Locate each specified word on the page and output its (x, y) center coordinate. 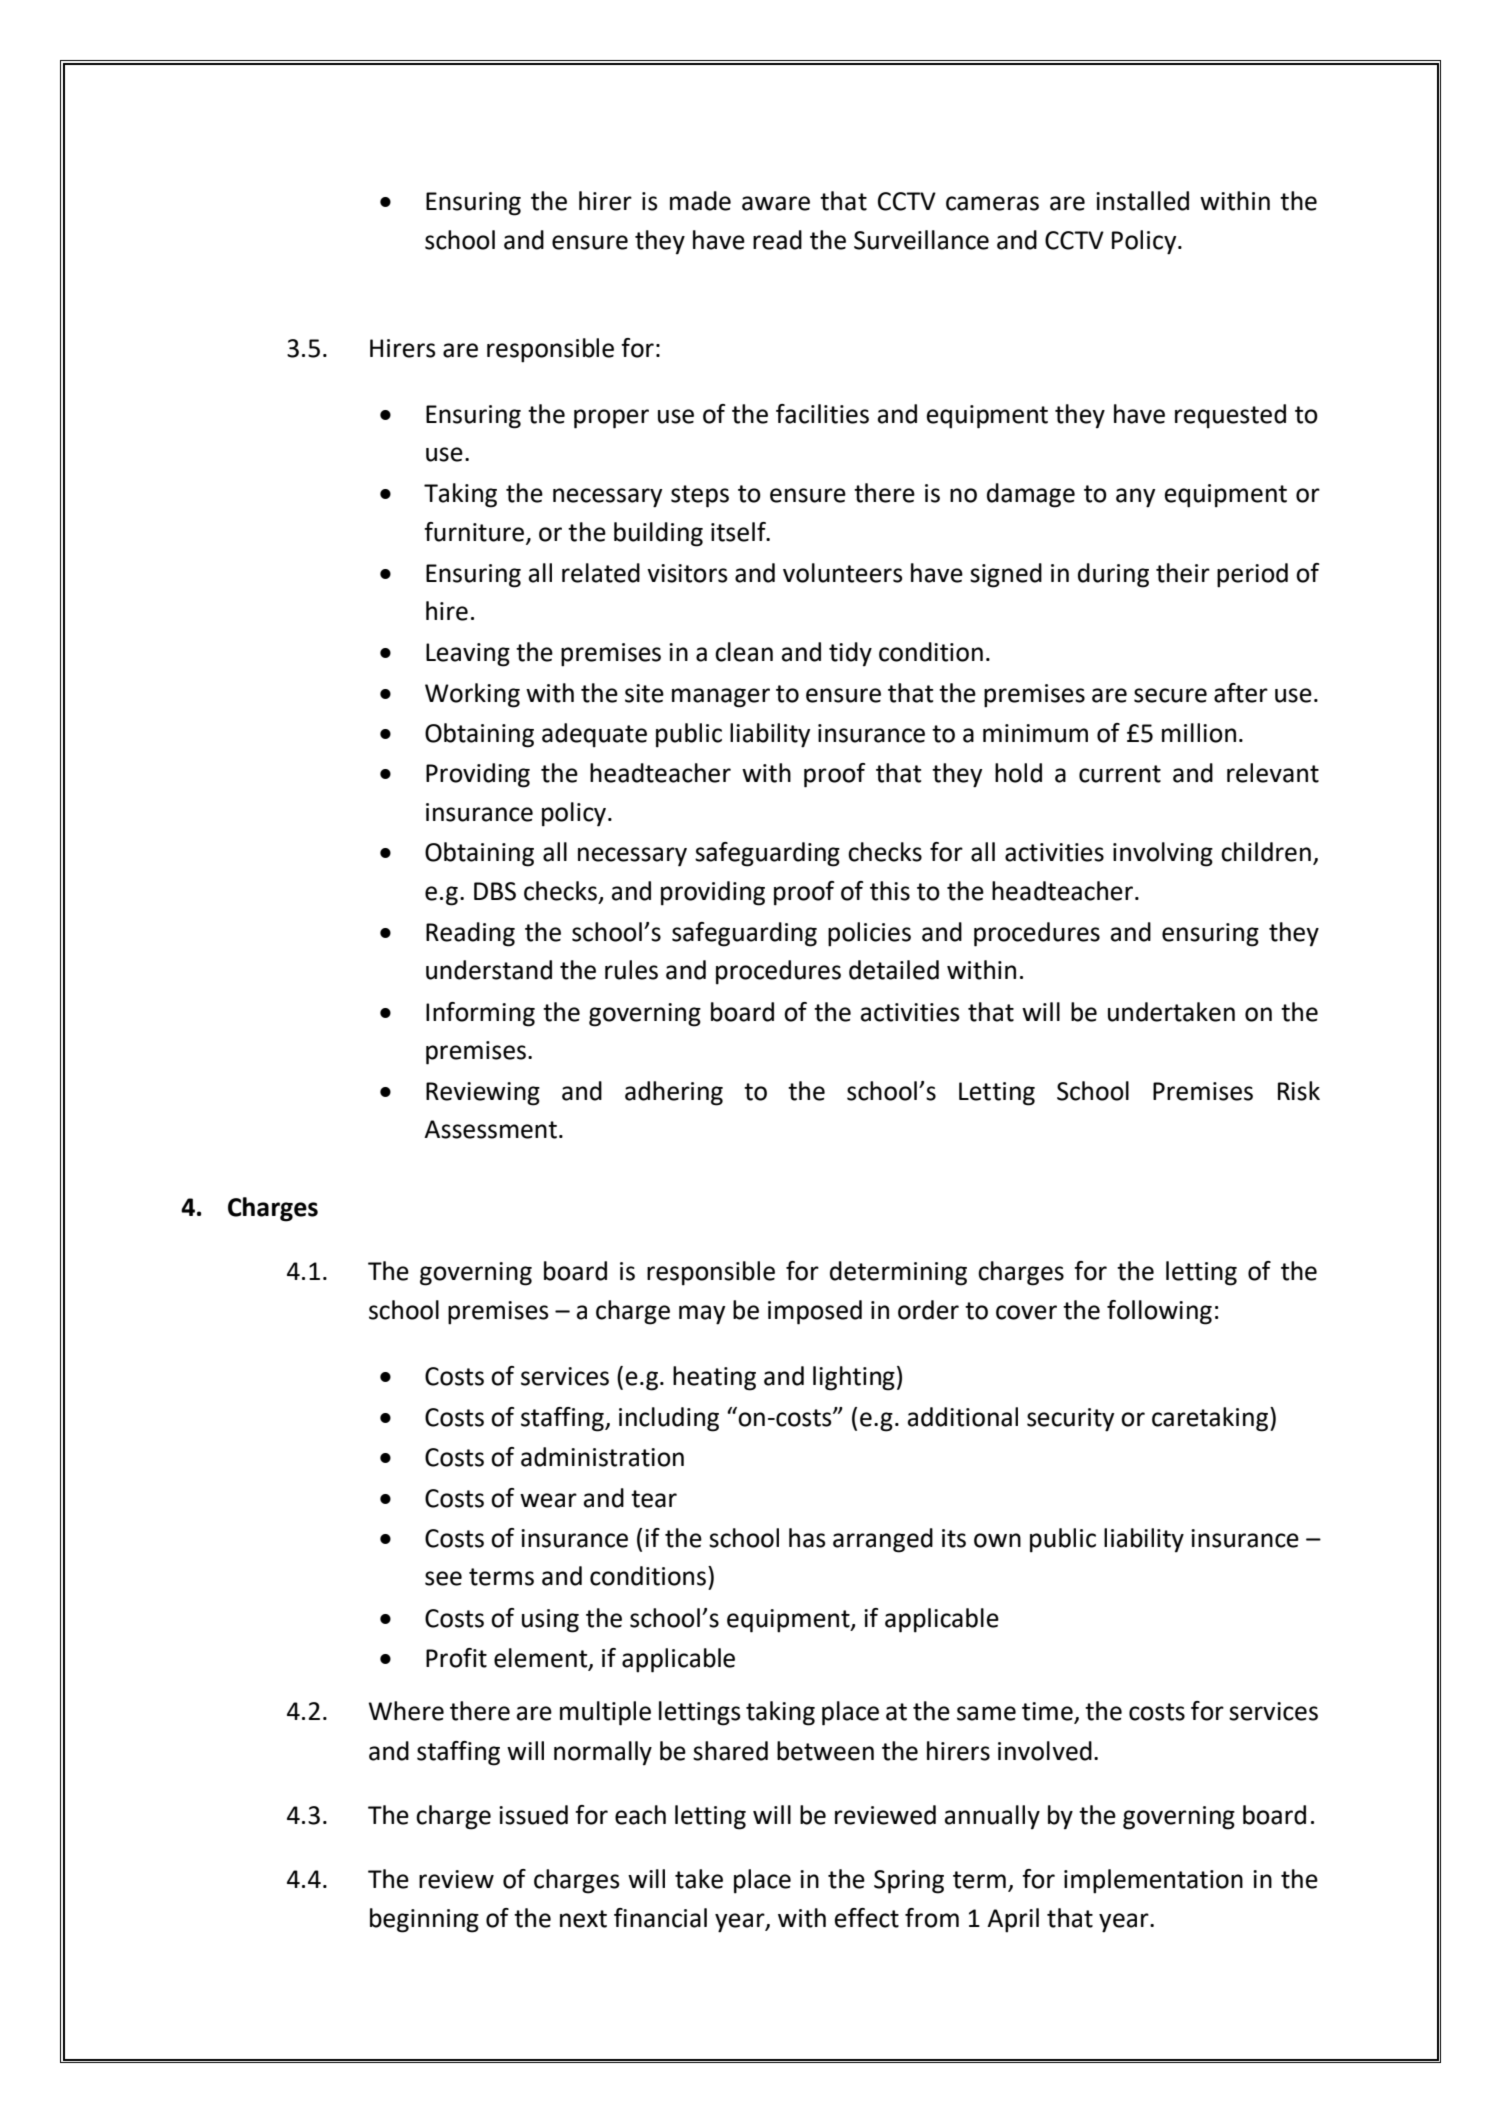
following (1159, 1312)
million (1199, 733)
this (890, 891)
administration (602, 1457)
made (700, 201)
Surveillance (921, 240)
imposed (815, 1312)
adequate (594, 735)
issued (533, 1815)
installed (1142, 201)
